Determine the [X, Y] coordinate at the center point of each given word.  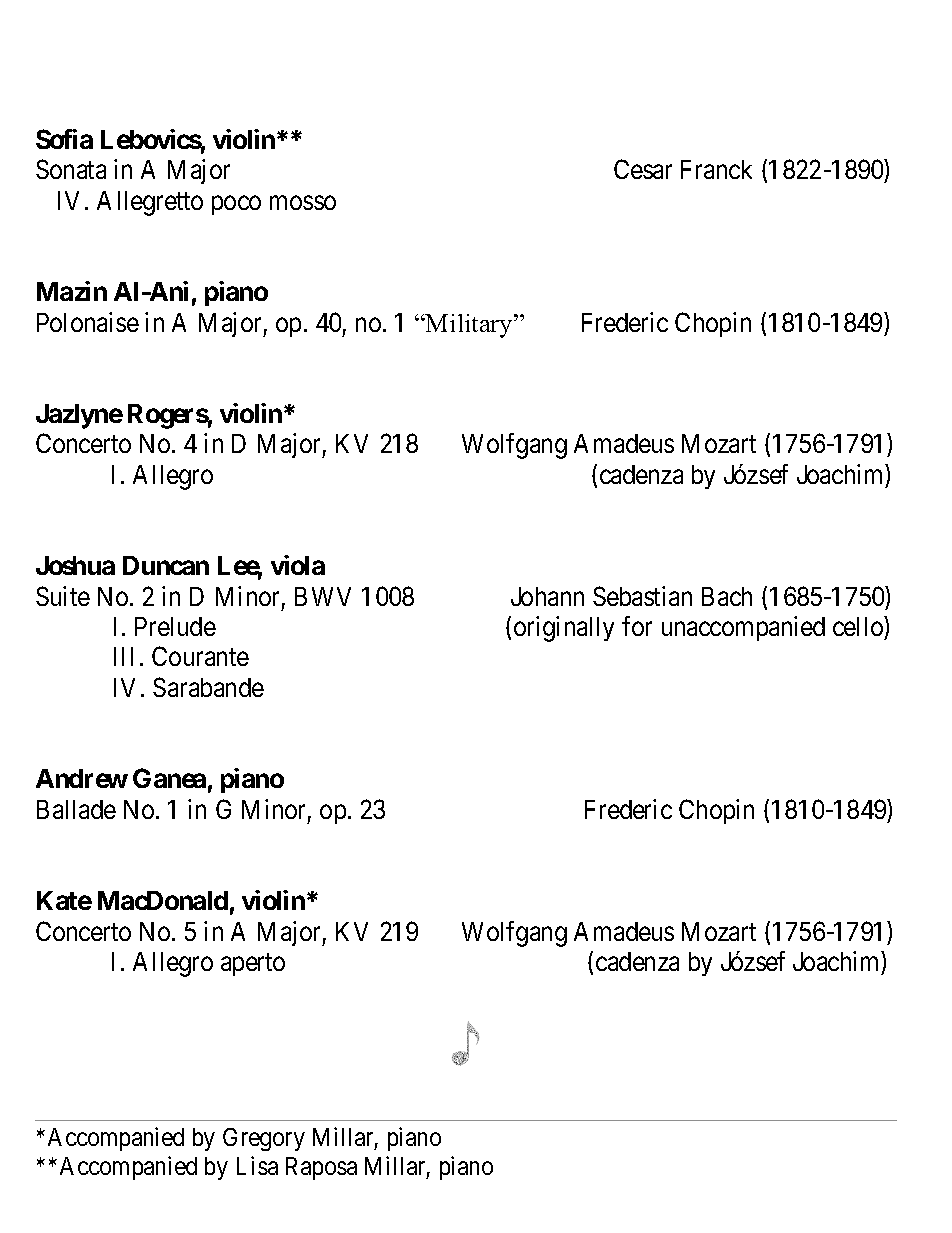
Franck [716, 169]
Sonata [71, 169]
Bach [727, 596]
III [123, 656]
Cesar [643, 169]
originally [564, 629]
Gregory [264, 1139]
